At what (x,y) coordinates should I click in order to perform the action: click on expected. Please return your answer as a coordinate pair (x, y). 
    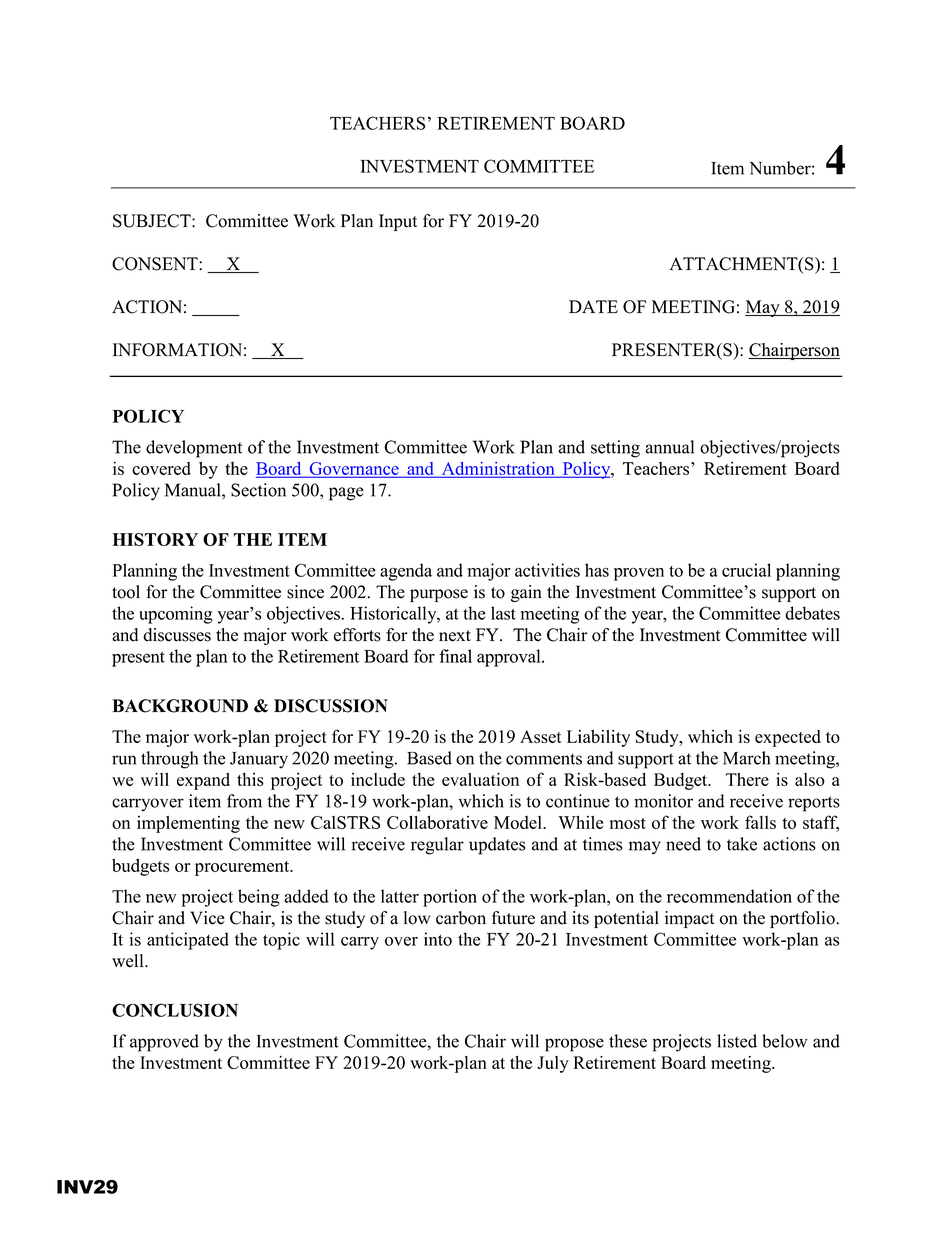
    Looking at the image, I should click on (788, 738).
